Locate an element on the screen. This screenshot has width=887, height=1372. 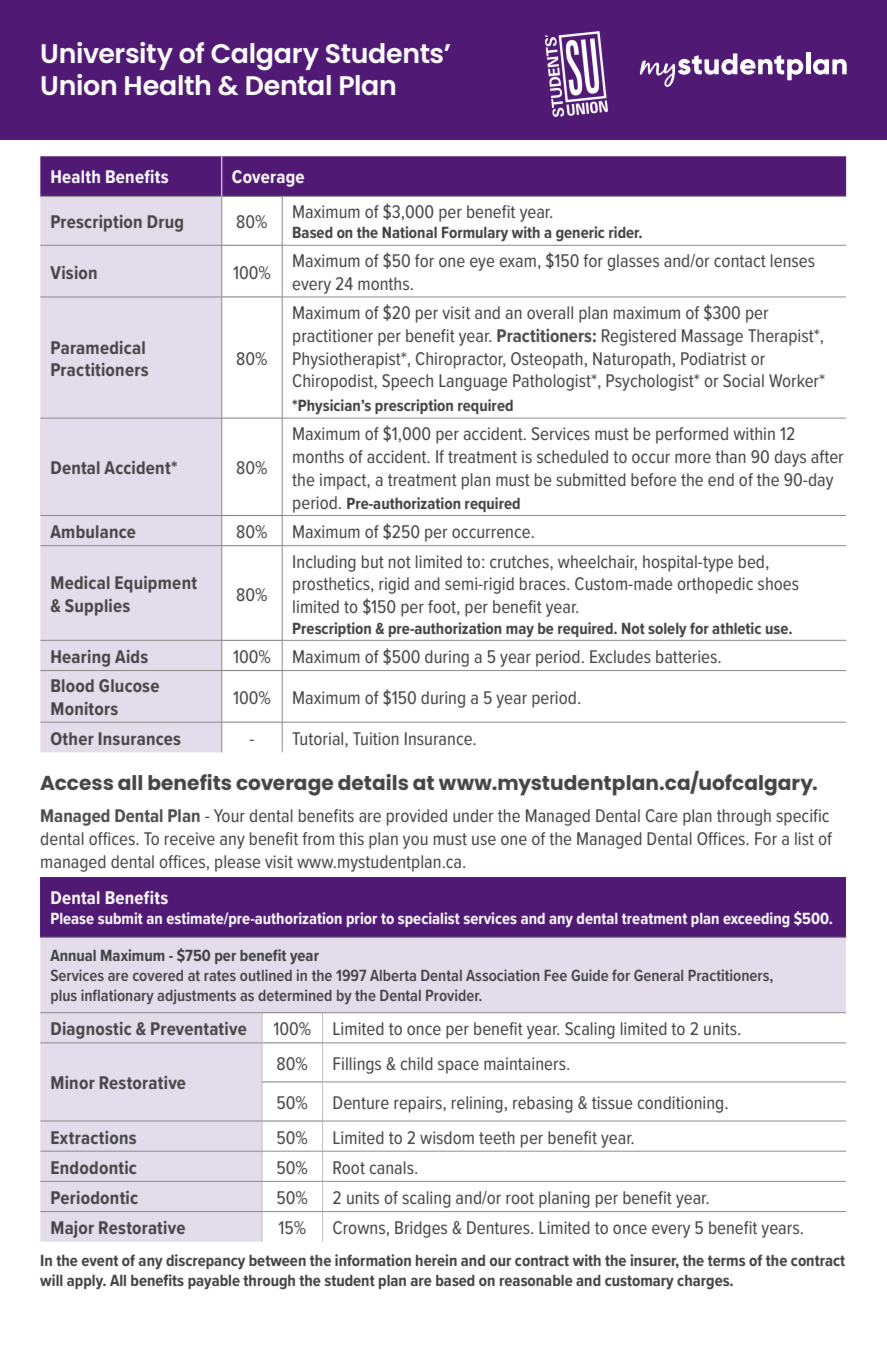
batteries is located at coordinates (687, 656).
